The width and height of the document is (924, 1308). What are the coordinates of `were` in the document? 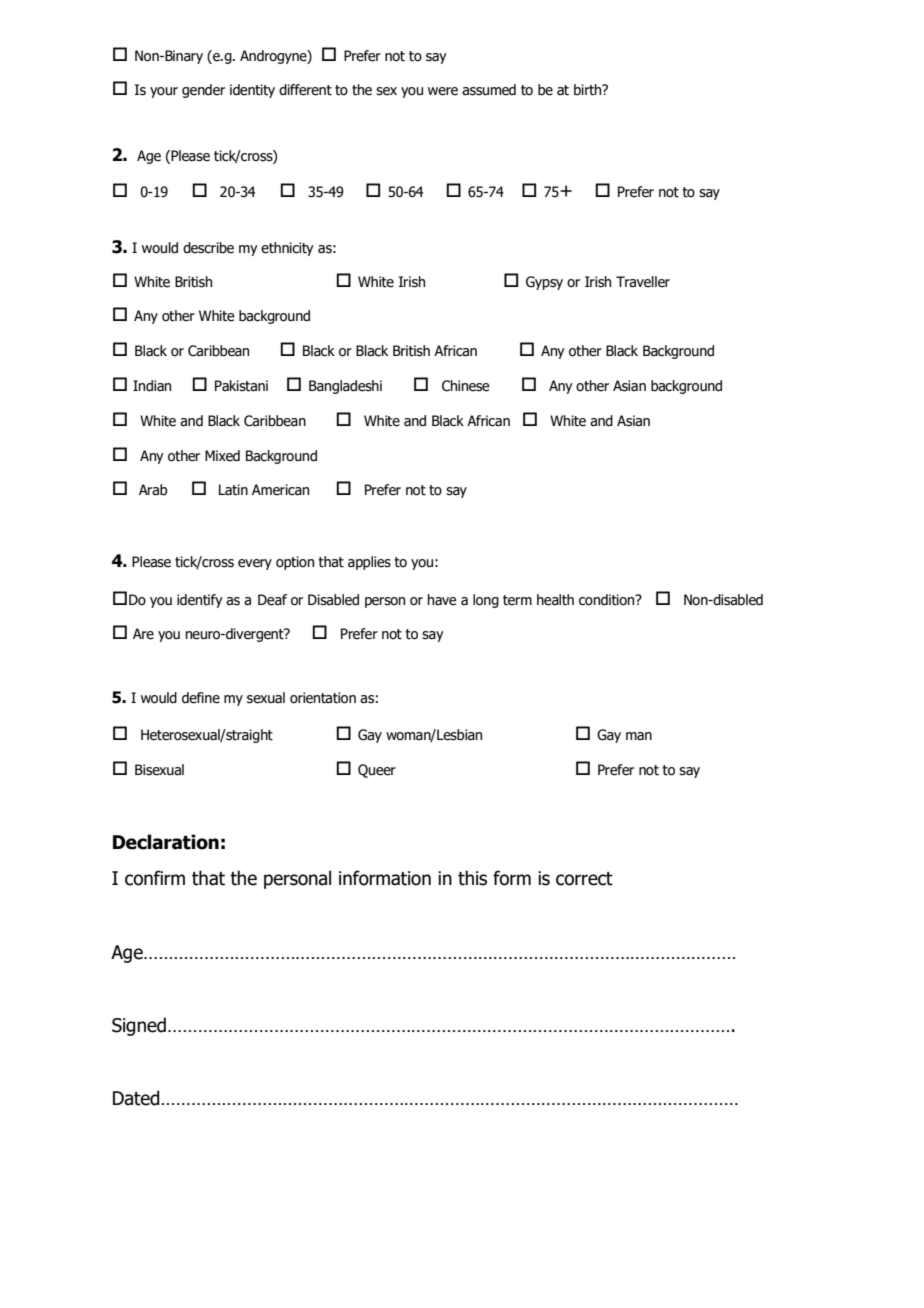 It's located at (443, 91).
